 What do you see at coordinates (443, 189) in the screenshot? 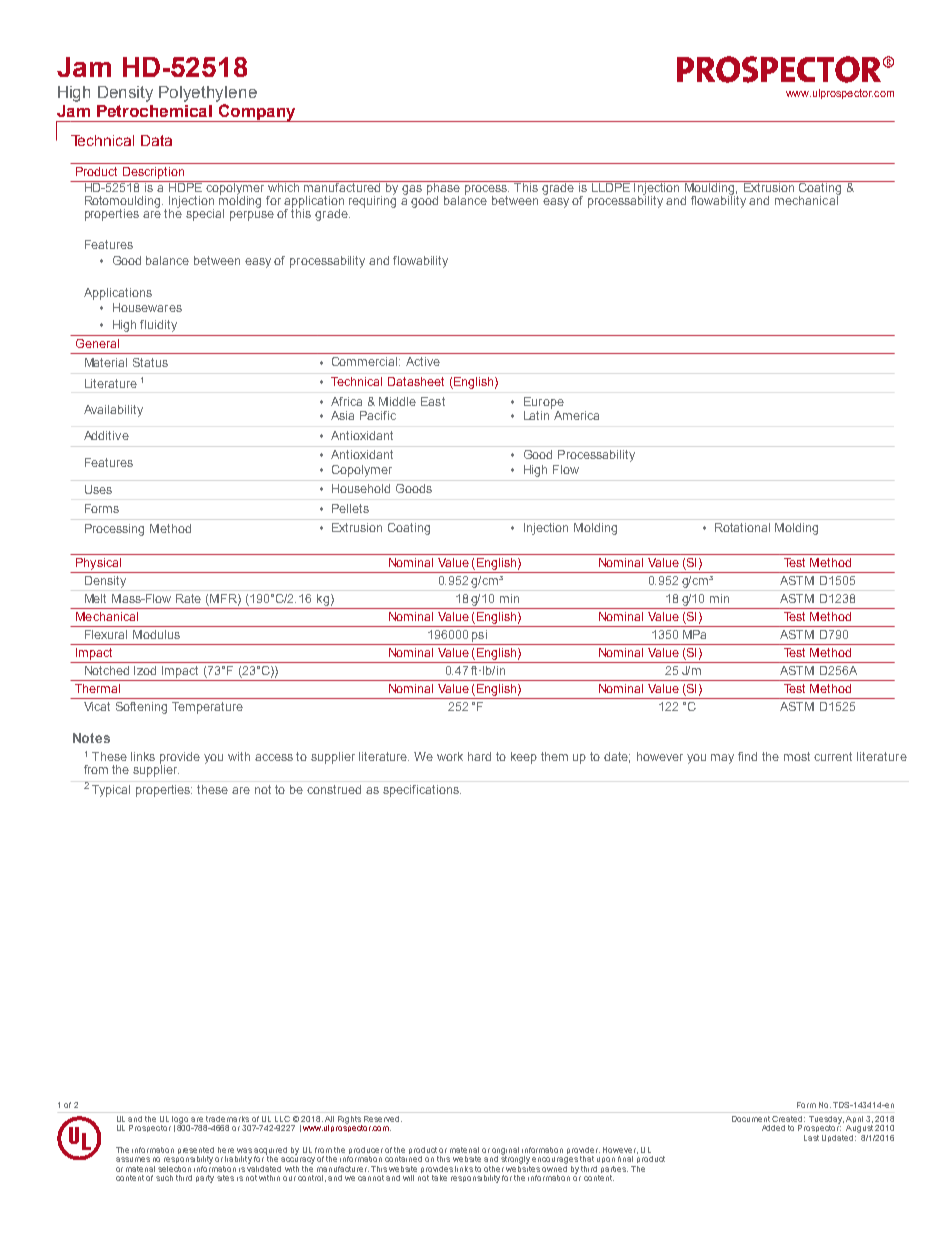
I see `phase` at bounding box center [443, 189].
